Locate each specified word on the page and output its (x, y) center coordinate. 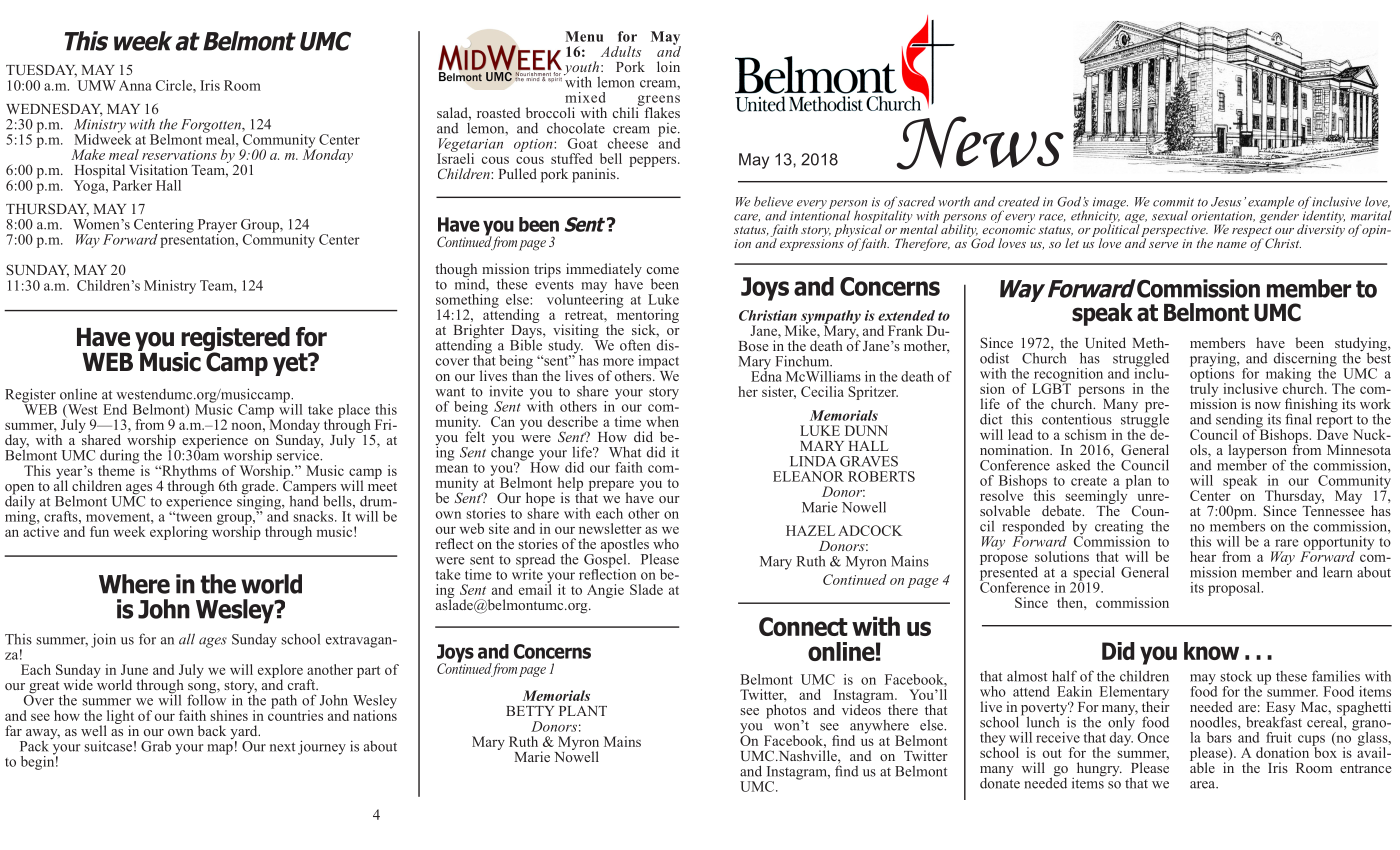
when (662, 421)
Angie (605, 591)
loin (668, 66)
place (354, 412)
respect (1253, 233)
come (663, 270)
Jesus (1226, 202)
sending (1240, 421)
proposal (1235, 589)
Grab (156, 746)
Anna (135, 85)
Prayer (217, 227)
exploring (179, 533)
